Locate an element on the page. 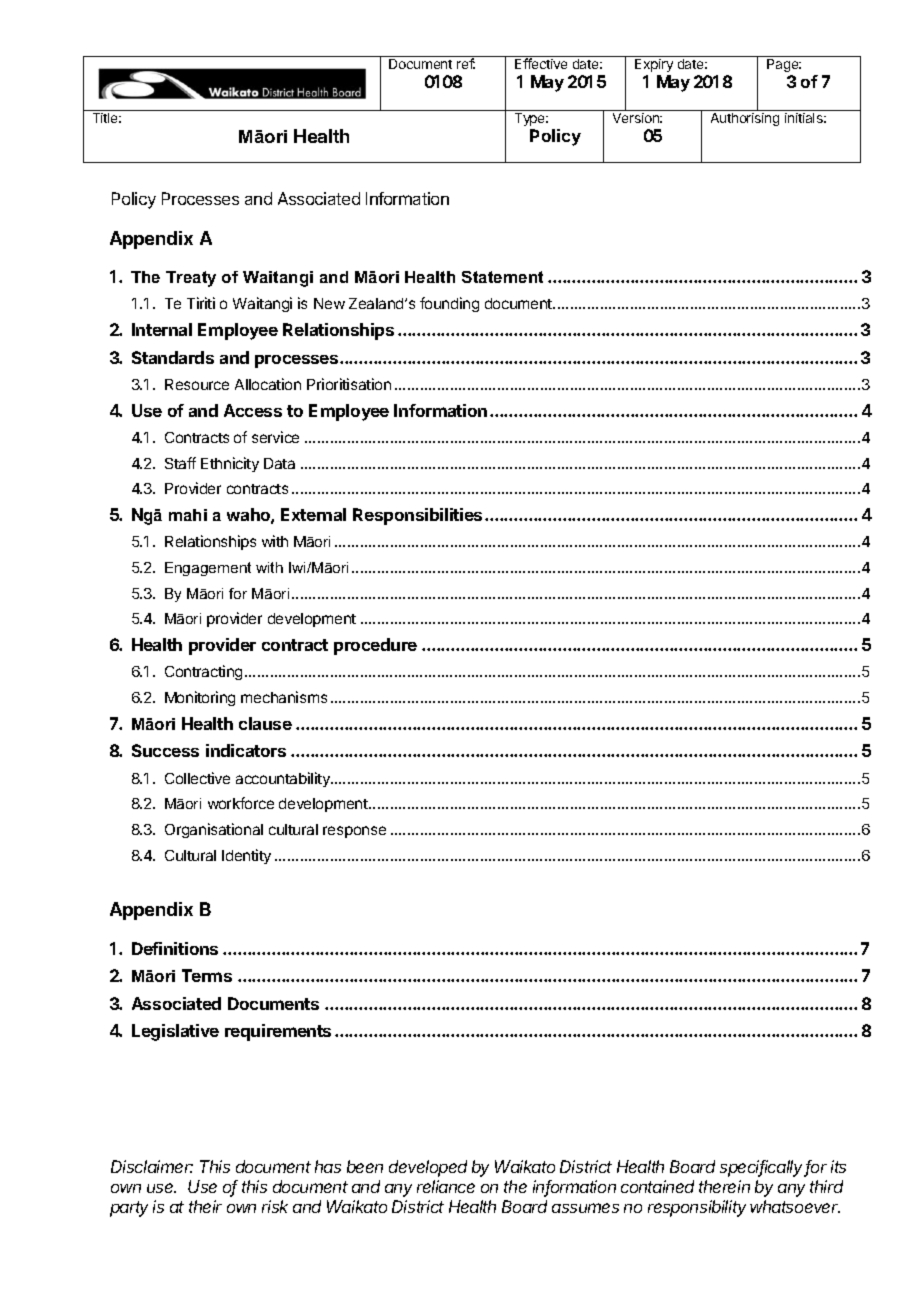  Disclaimer is located at coordinates (152, 1166).
